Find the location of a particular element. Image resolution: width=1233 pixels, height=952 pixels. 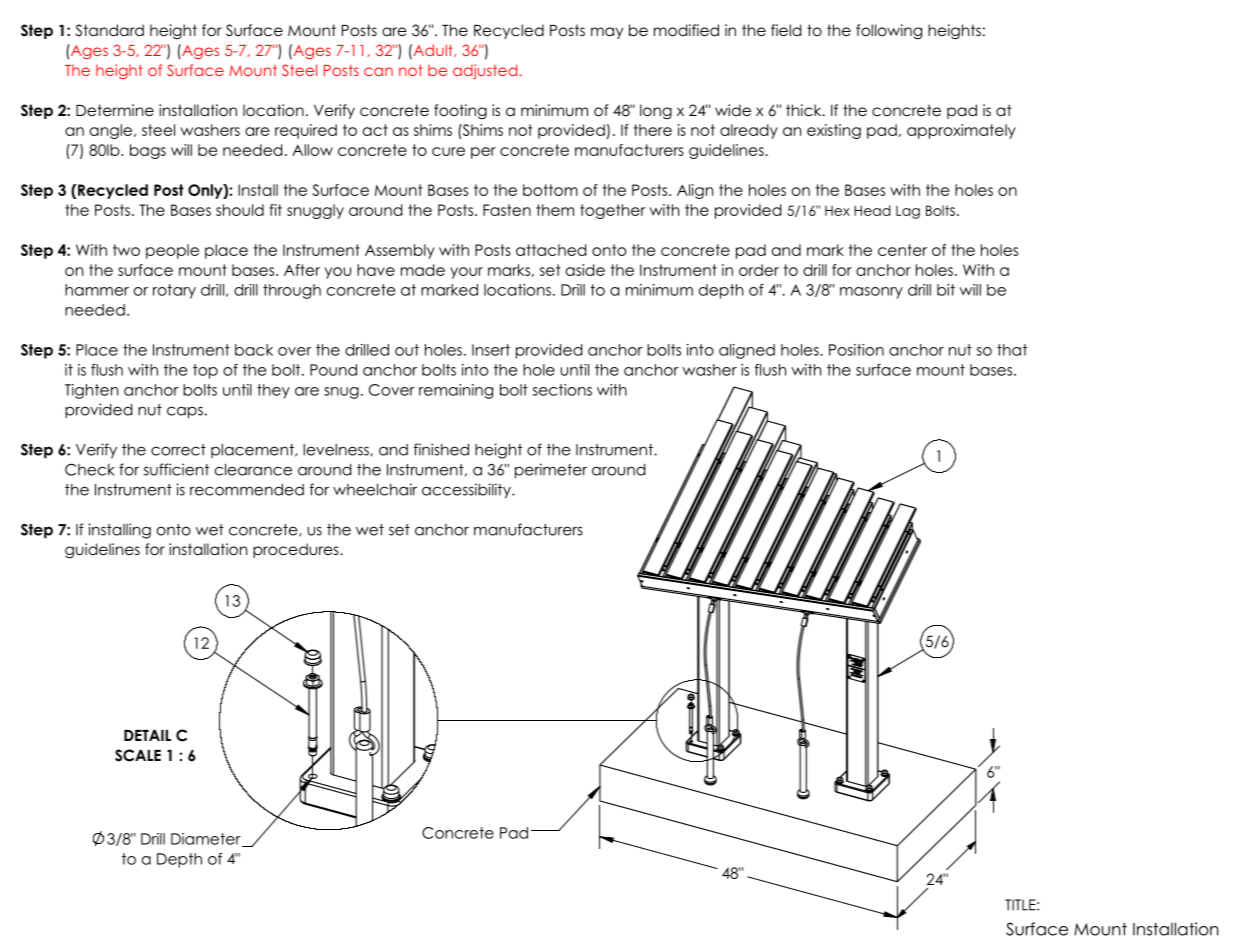

Diameter is located at coordinates (207, 840).
